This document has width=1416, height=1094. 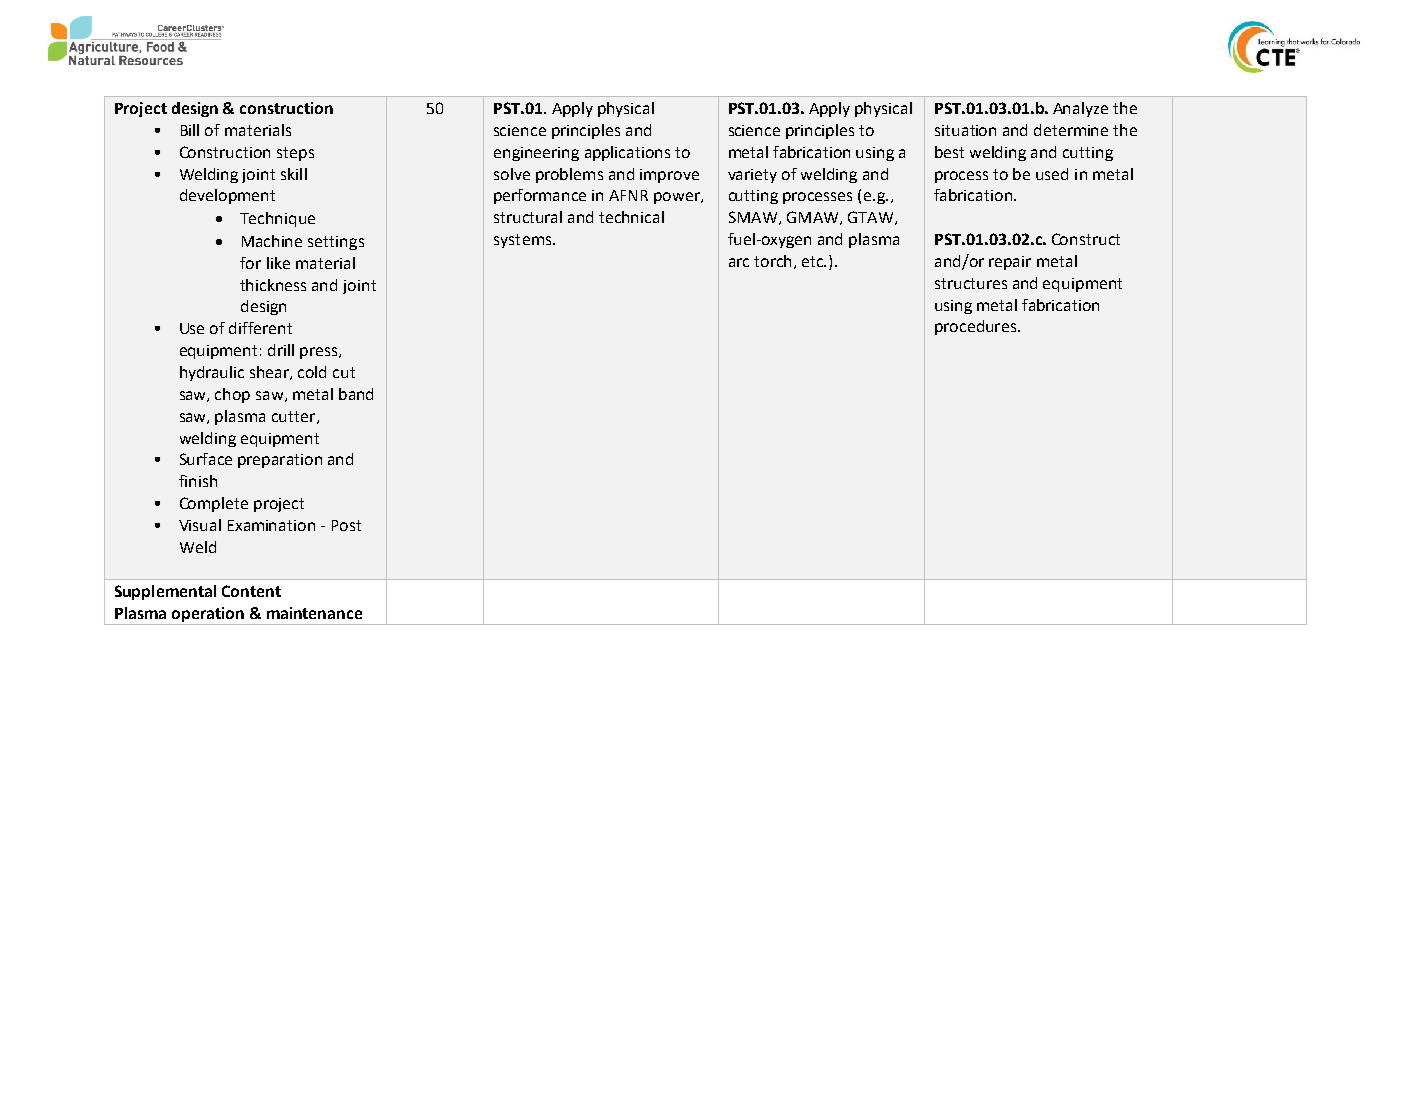 What do you see at coordinates (971, 283) in the document?
I see `structures` at bounding box center [971, 283].
